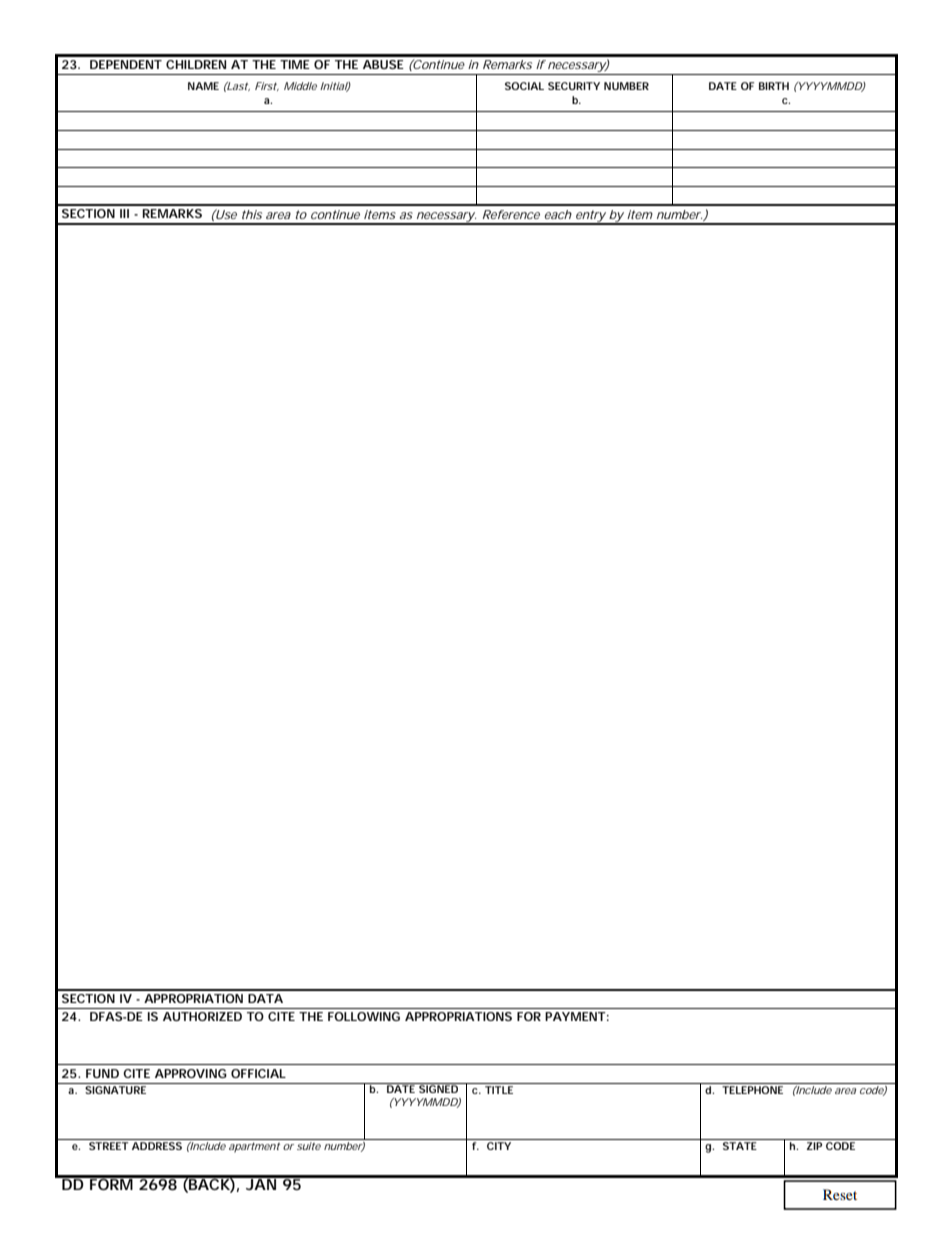 This document has height=1233, width=952. I want to click on TELEPHONE, so click(752, 1090).
